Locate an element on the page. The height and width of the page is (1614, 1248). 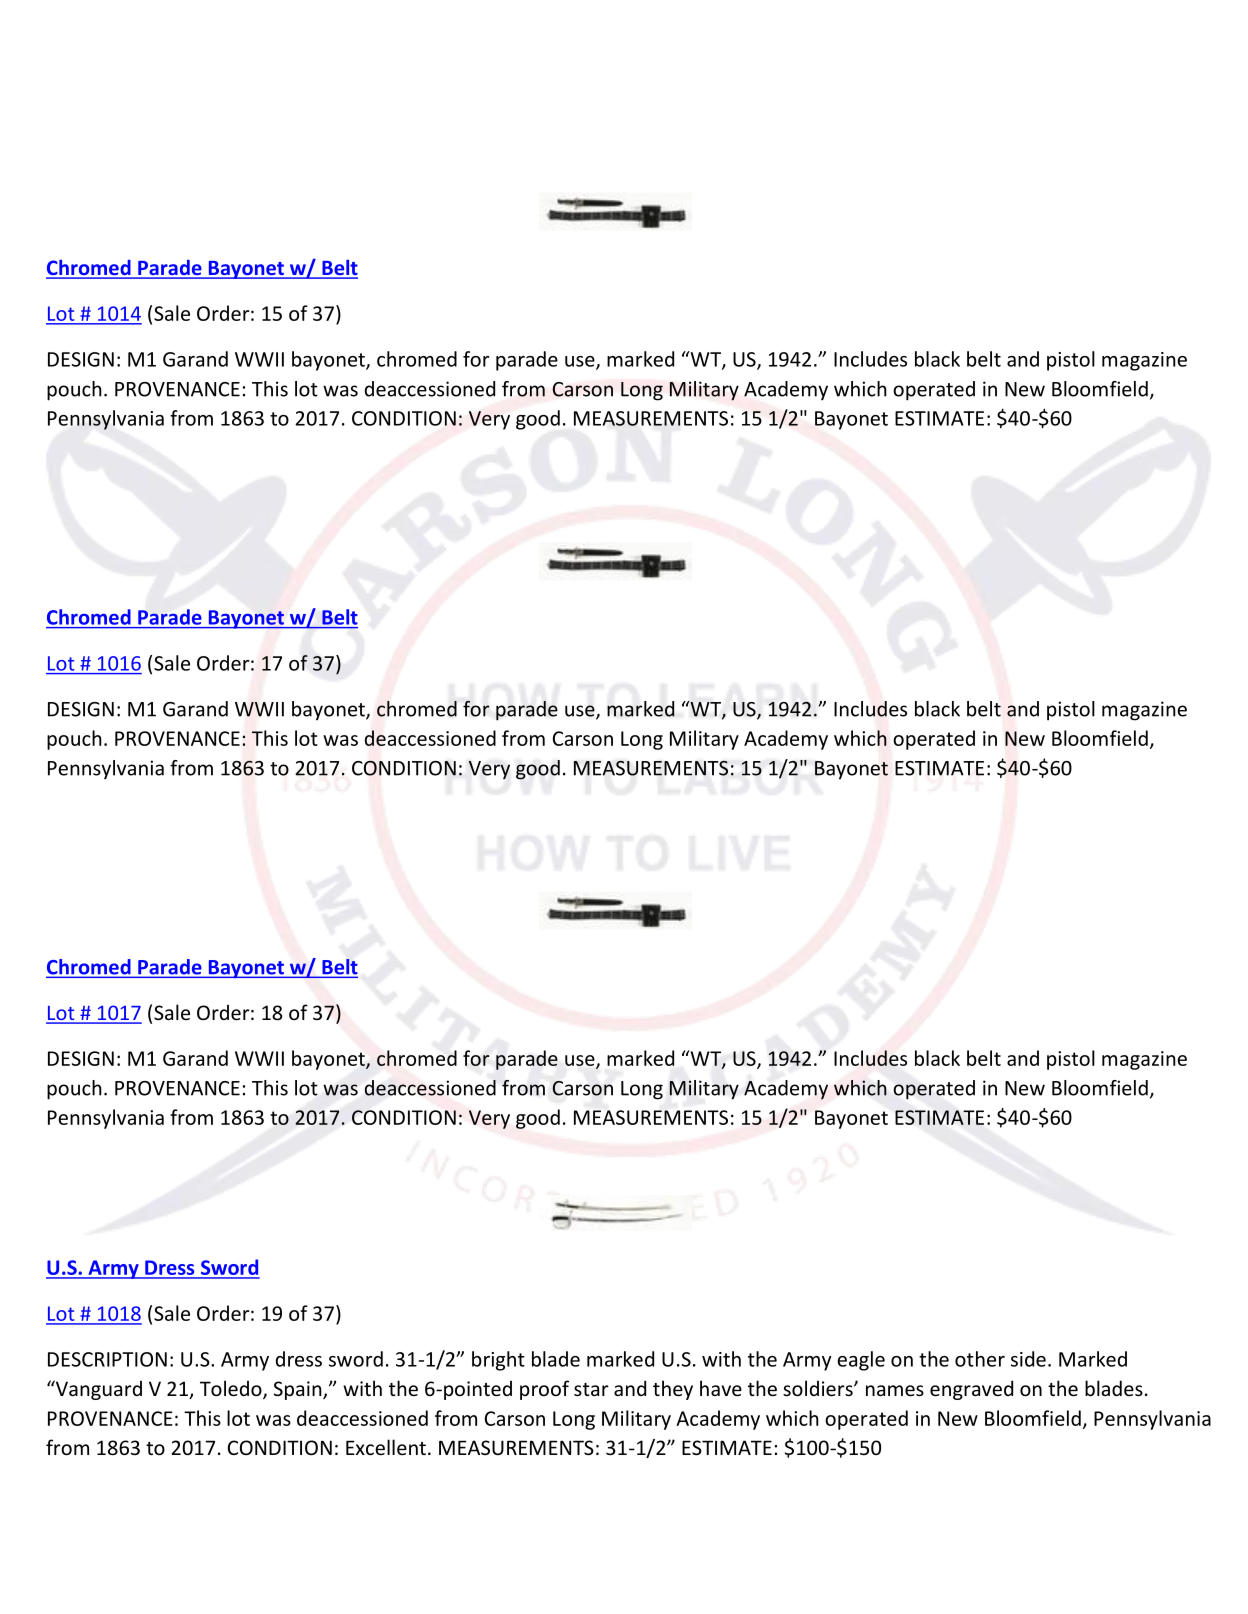
names is located at coordinates (895, 1390).
